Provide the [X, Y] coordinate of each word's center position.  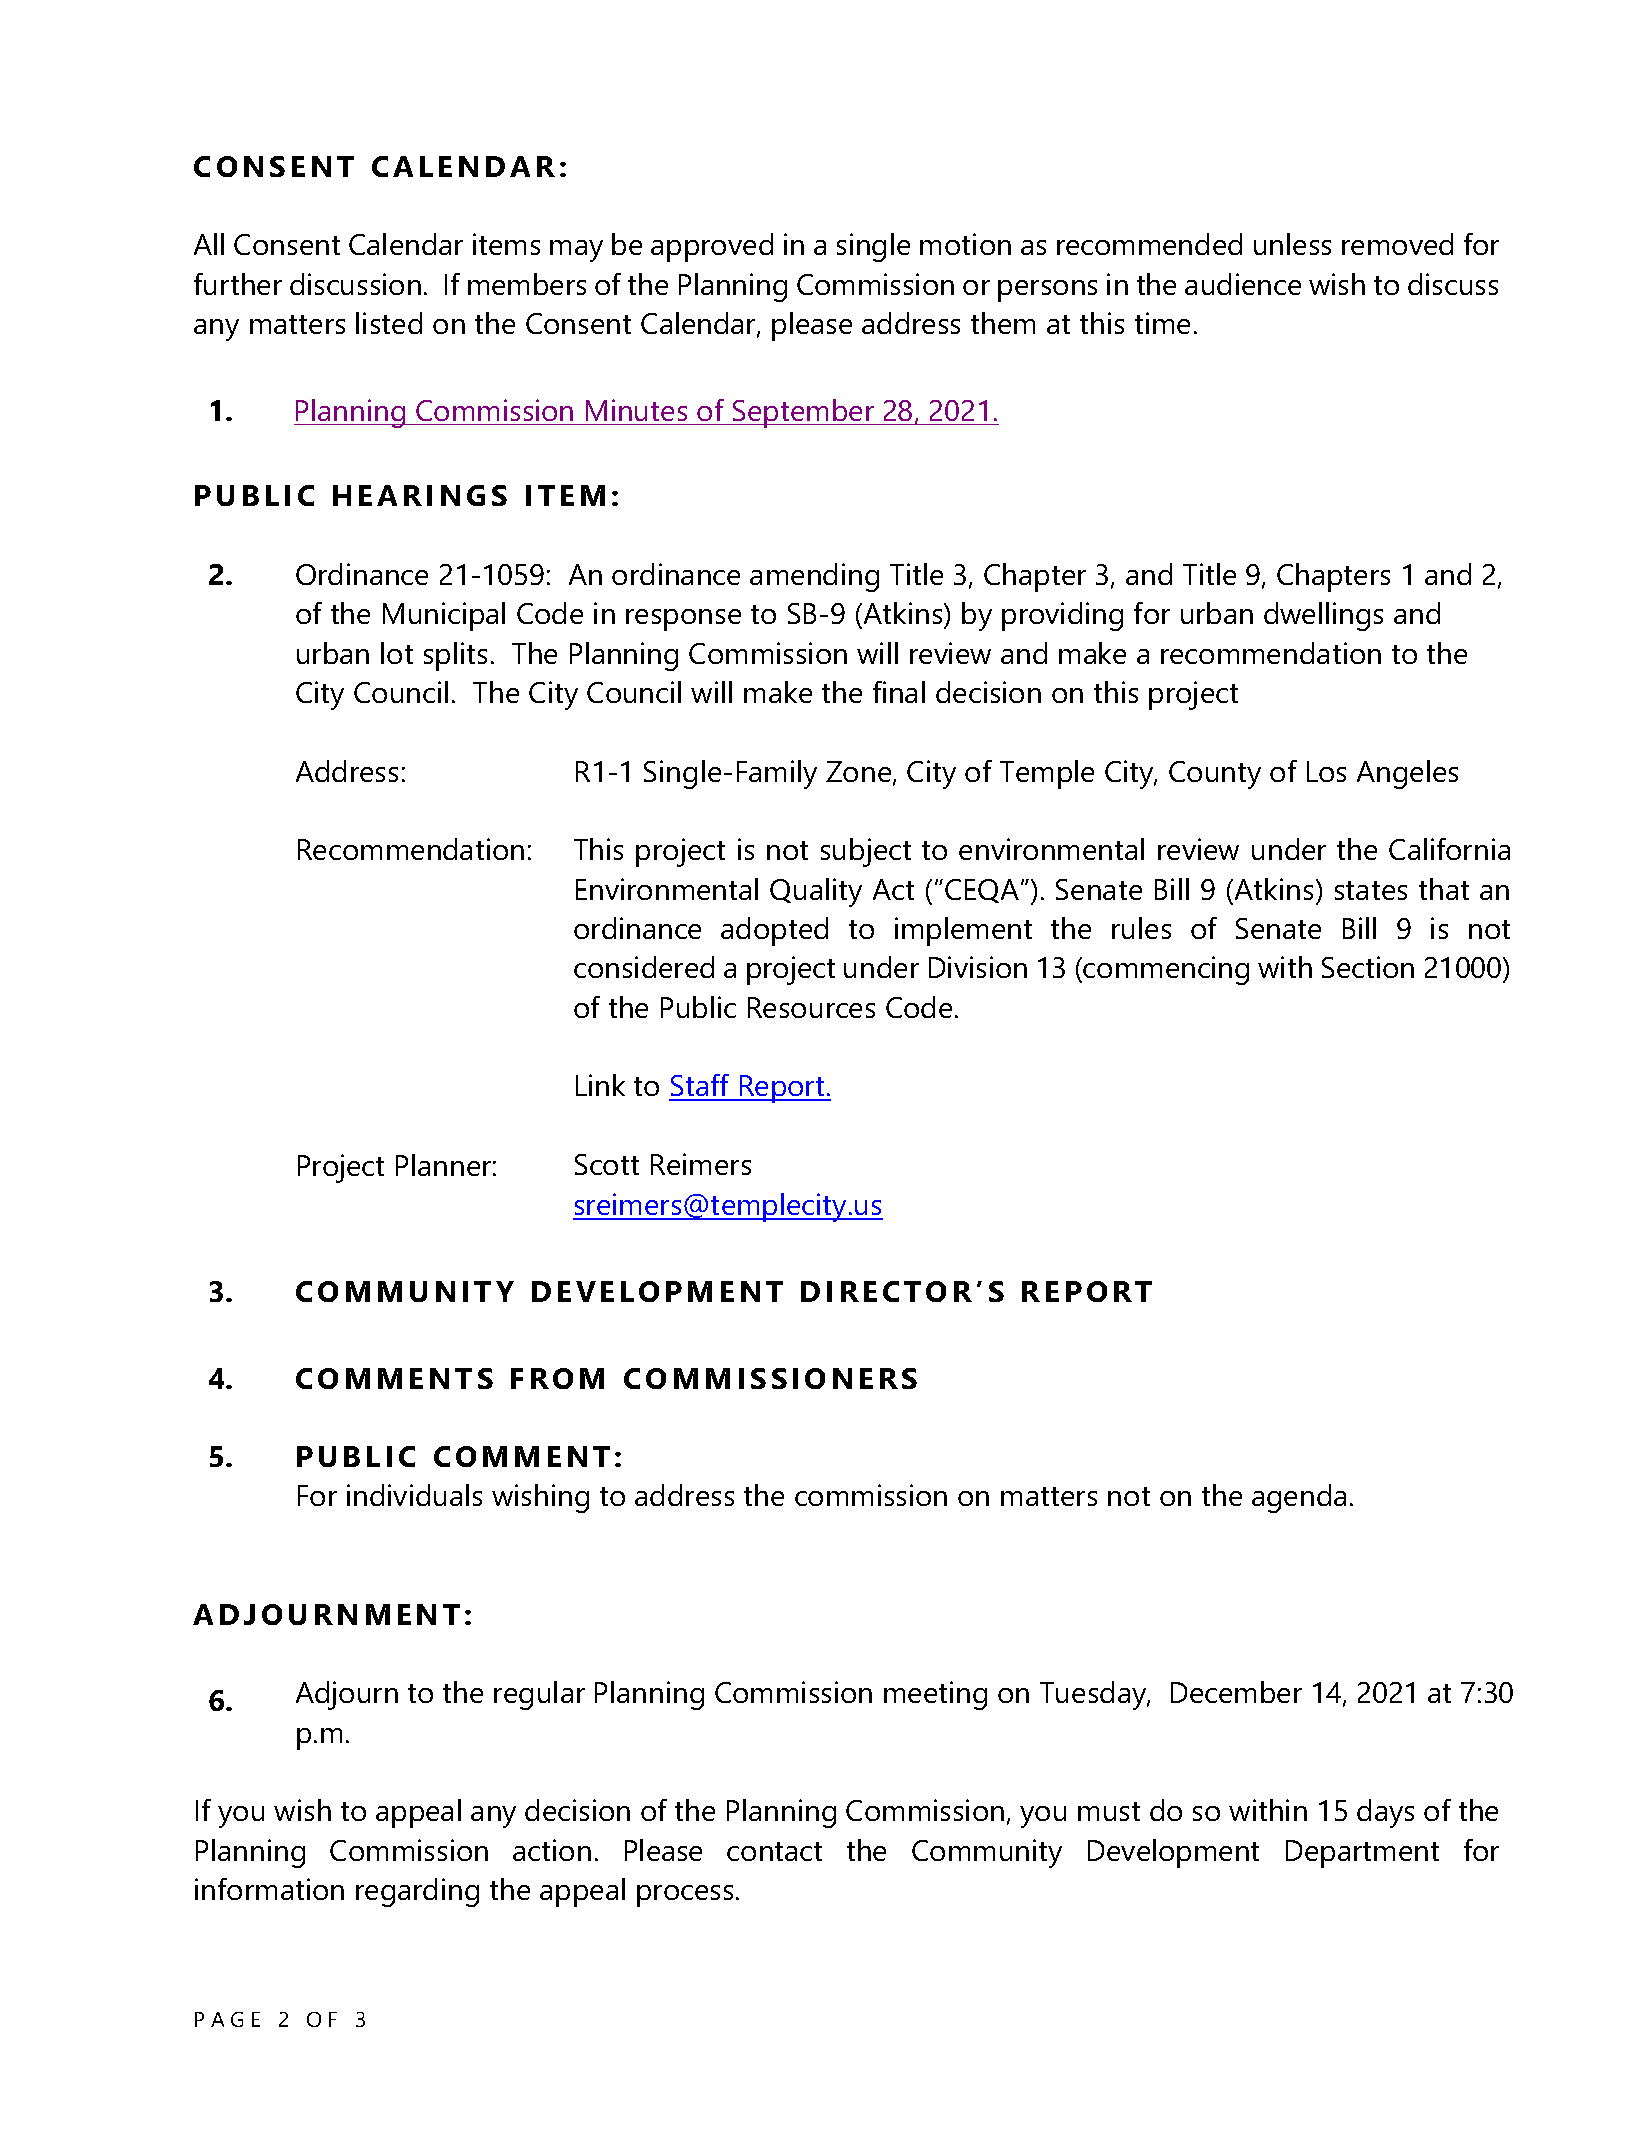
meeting [935, 1695]
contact [774, 1851]
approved [712, 247]
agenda [1299, 1498]
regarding [417, 1892]
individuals [414, 1495]
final [899, 692]
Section [1368, 967]
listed [389, 323]
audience [1243, 284]
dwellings [1323, 616]
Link [600, 1085]
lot [397, 653]
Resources [811, 1007]
